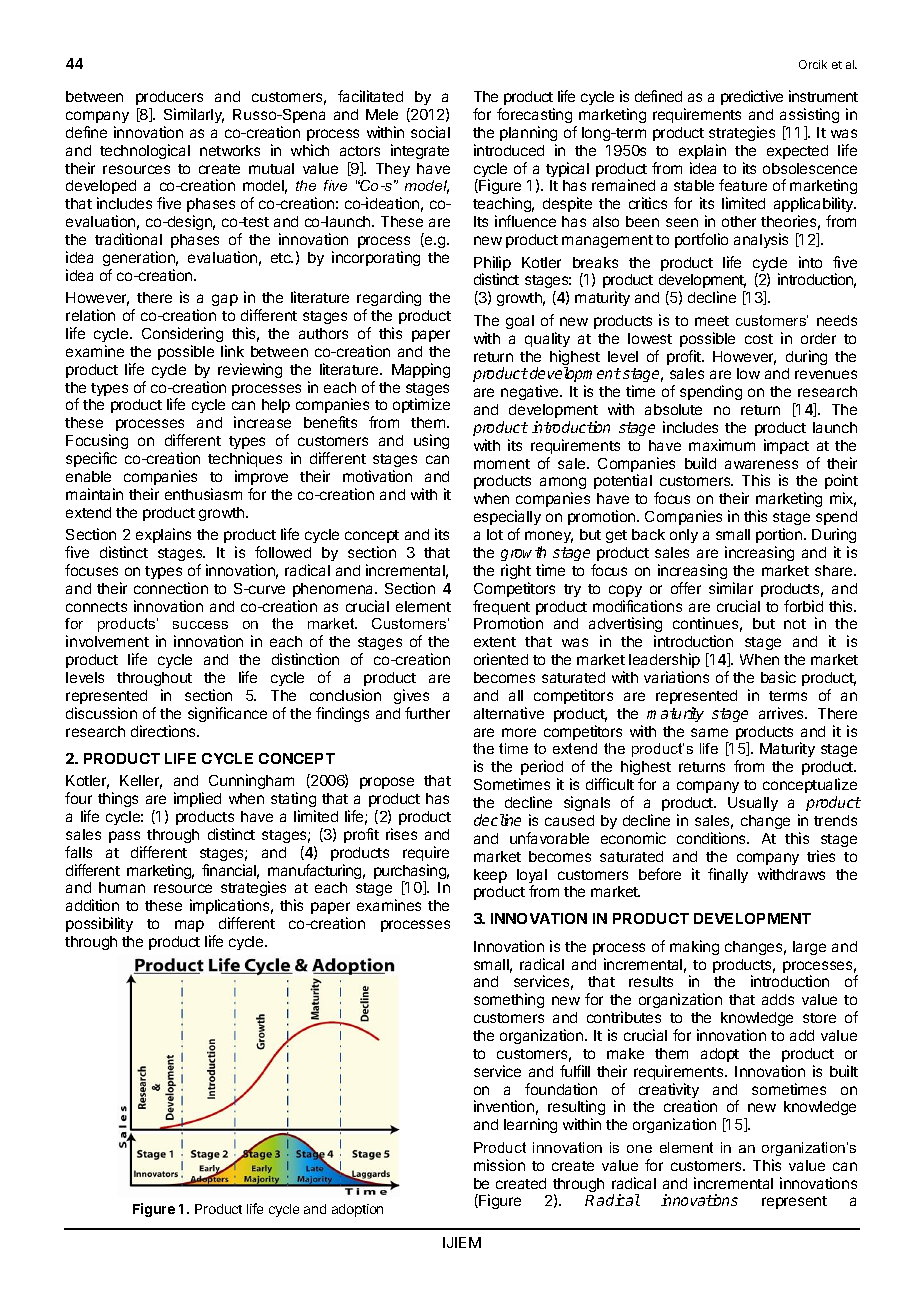  Describe the element at coordinates (197, 799) in the screenshot. I see `implied` at that location.
